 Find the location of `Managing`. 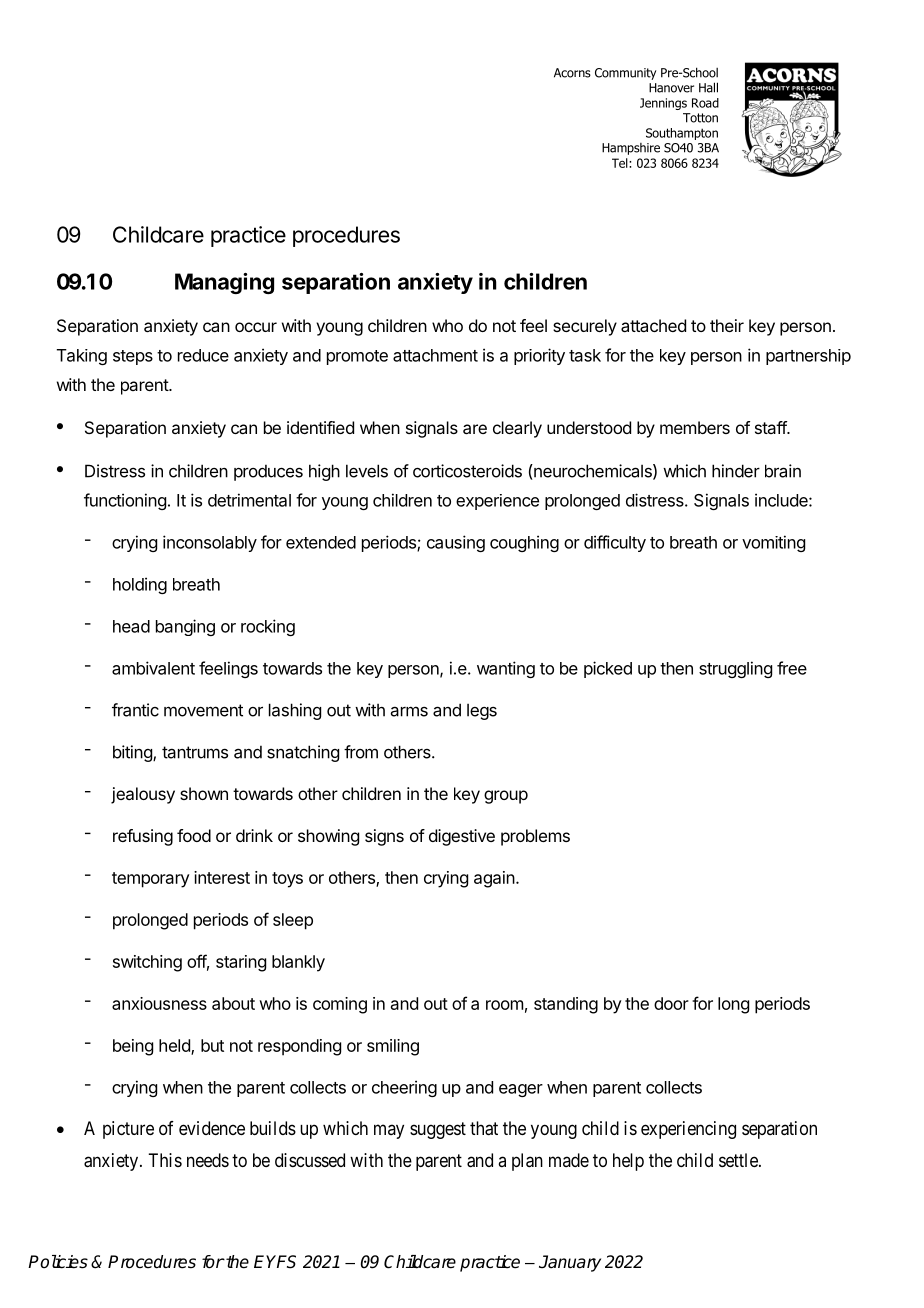

Managing is located at coordinates (224, 283).
